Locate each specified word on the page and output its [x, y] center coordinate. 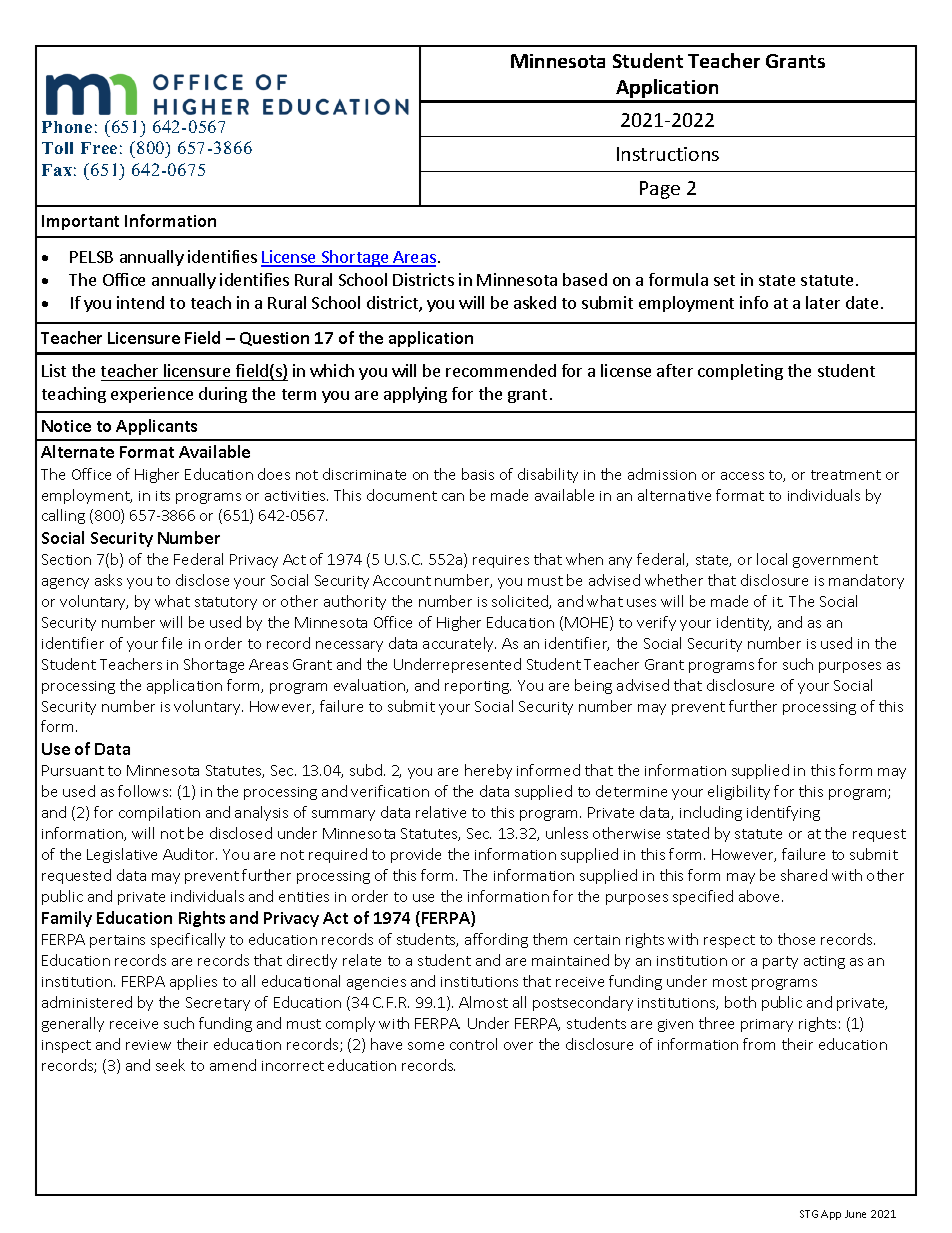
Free [99, 148]
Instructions [668, 154]
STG [809, 1214]
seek [170, 1065]
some [426, 1046]
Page [660, 190]
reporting [478, 687]
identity [744, 623]
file [172, 643]
